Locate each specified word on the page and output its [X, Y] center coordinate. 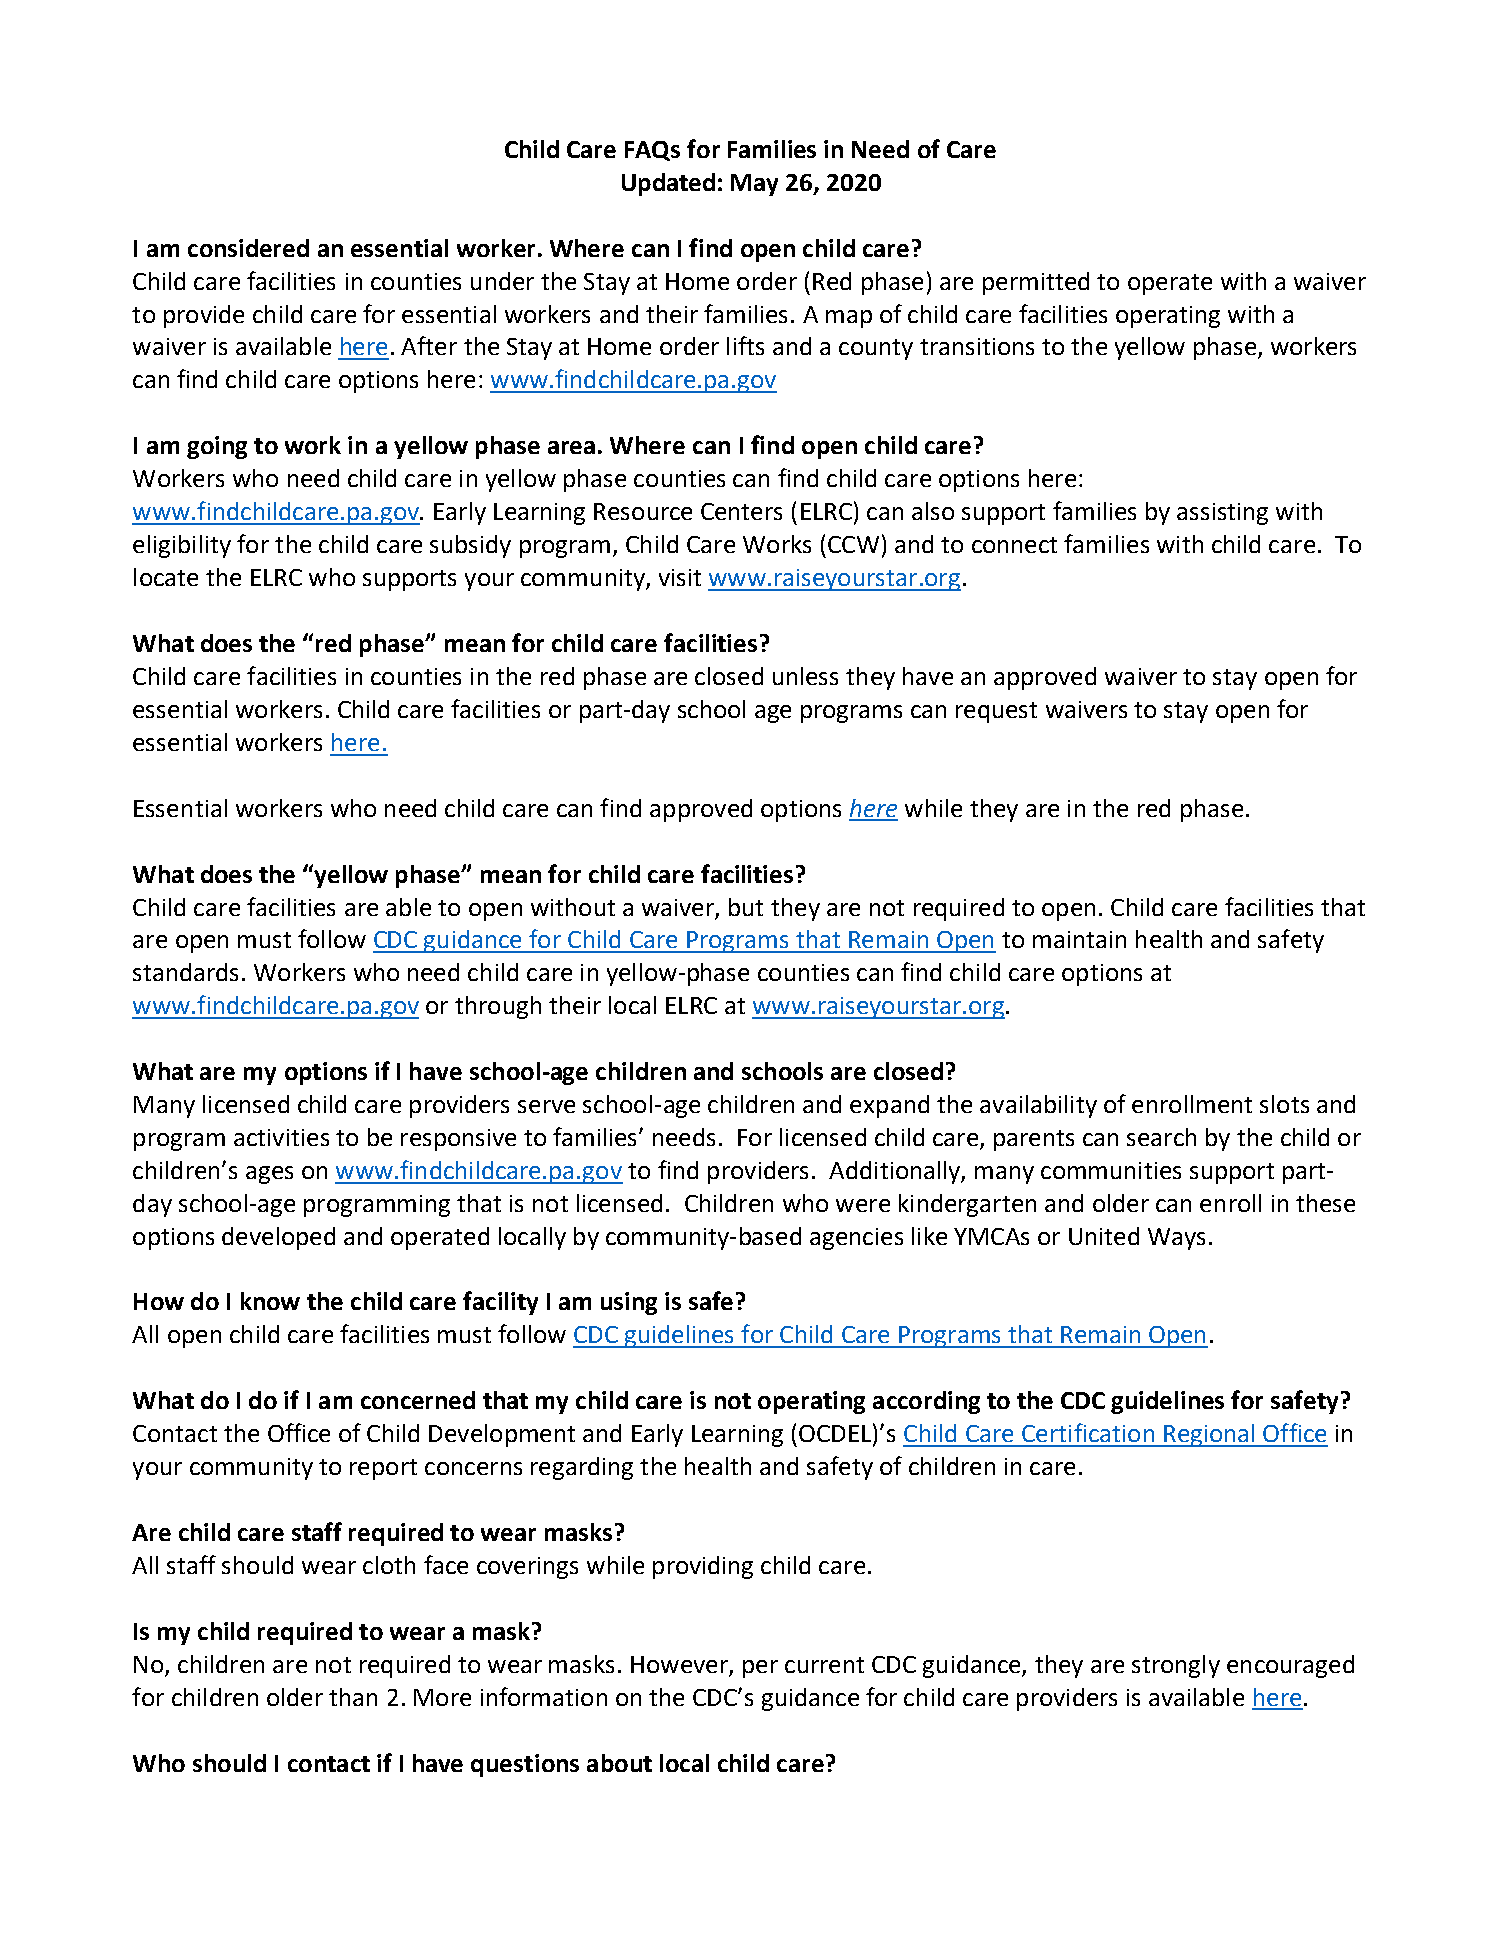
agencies [856, 1239]
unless [805, 676]
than [353, 1697]
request [996, 712]
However [679, 1664]
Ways [1176, 1239]
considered [248, 248]
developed [278, 1238]
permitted [1036, 283]
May [754, 185]
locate [166, 577]
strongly [1176, 1666]
